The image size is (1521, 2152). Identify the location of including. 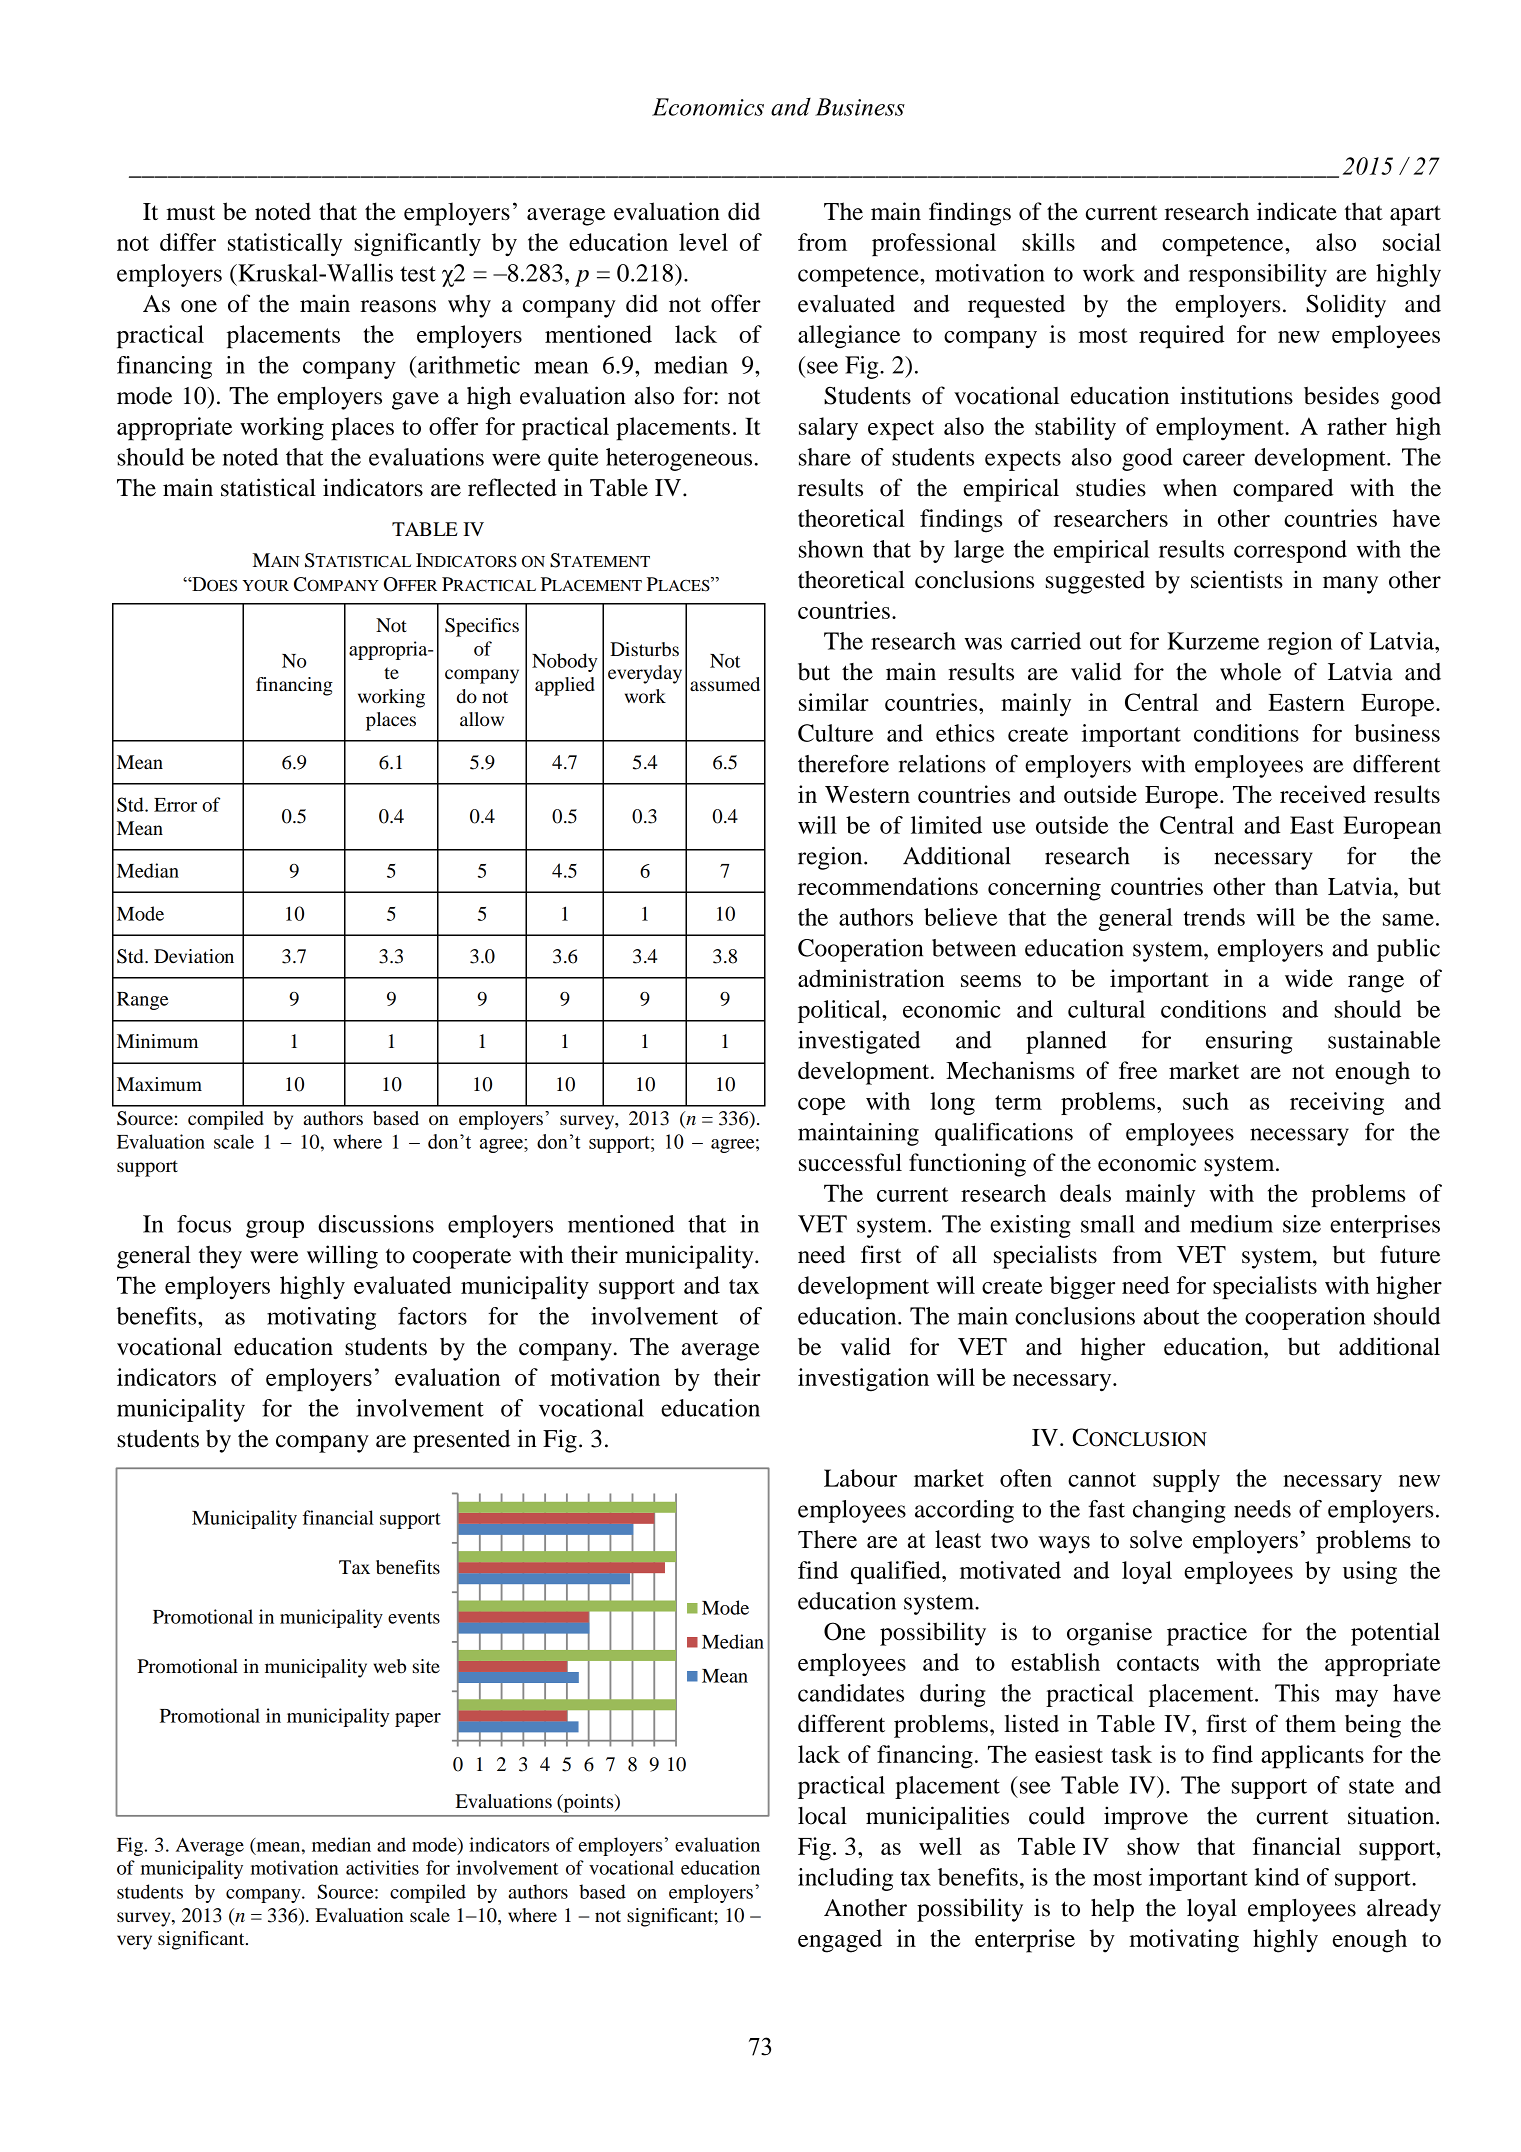
(845, 1879).
